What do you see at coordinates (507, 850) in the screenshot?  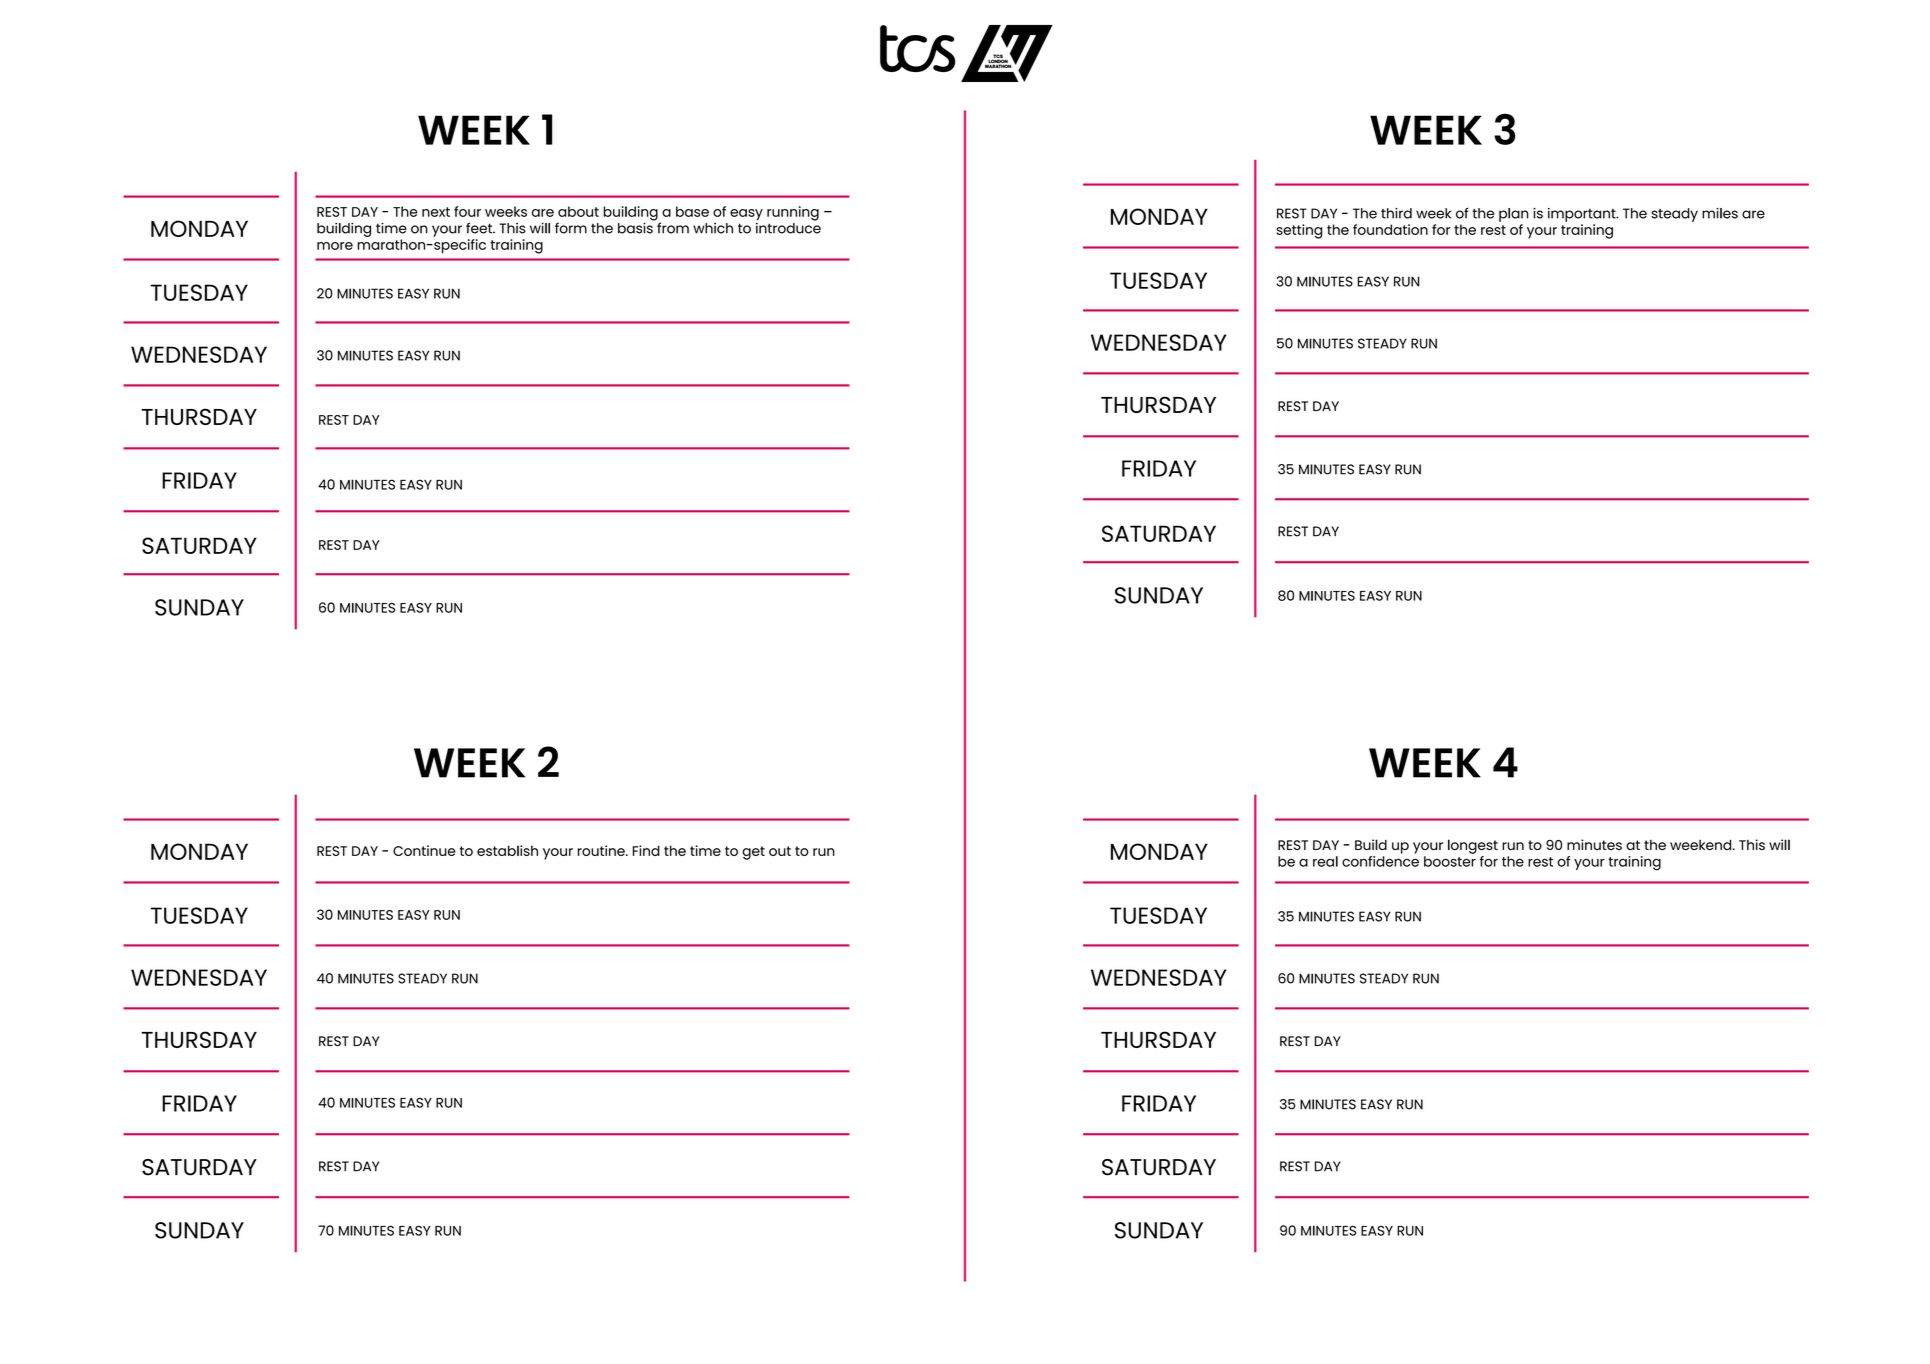 I see `establish` at bounding box center [507, 850].
